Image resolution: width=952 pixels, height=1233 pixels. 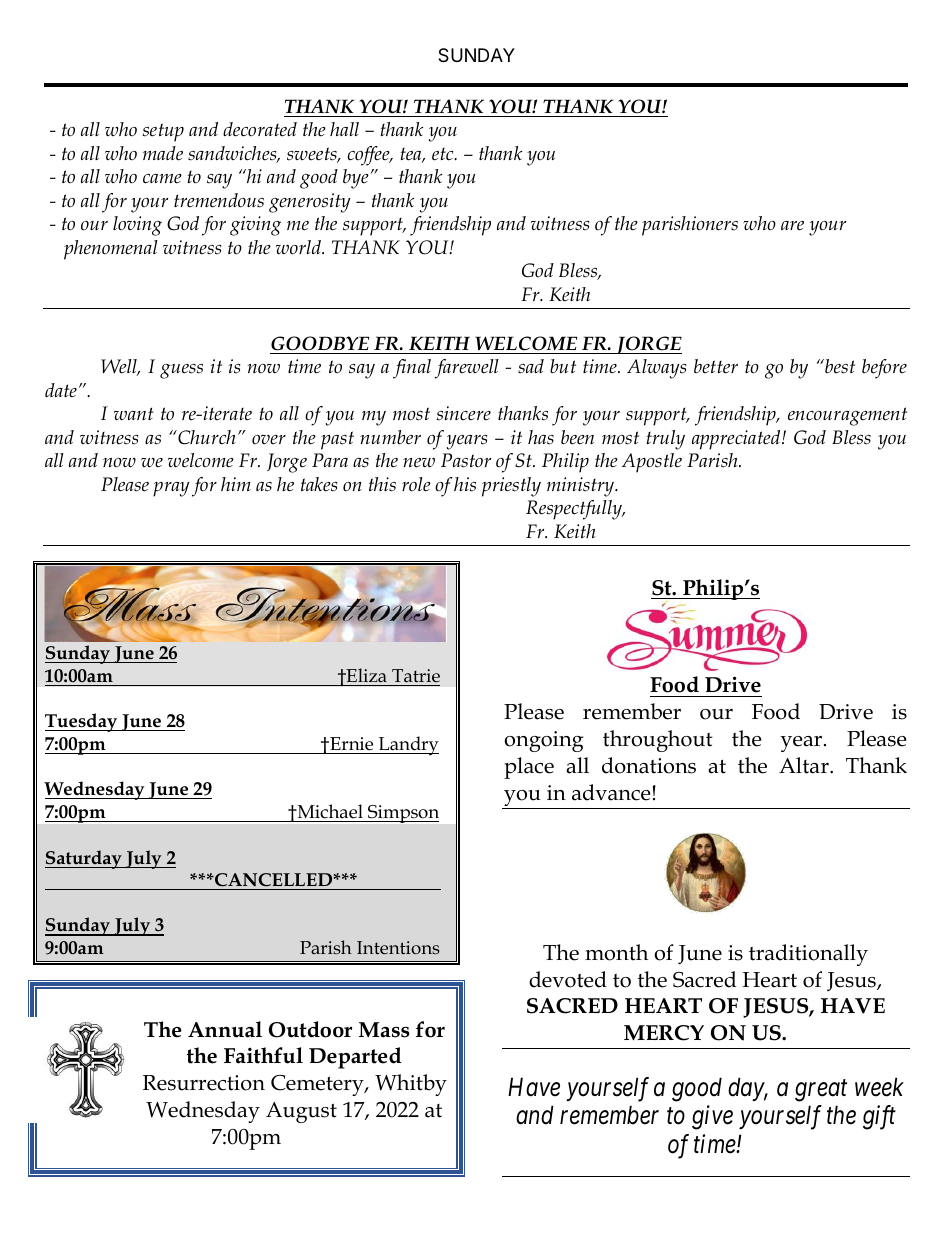 What do you see at coordinates (737, 440) in the screenshot?
I see `appreciated` at bounding box center [737, 440].
